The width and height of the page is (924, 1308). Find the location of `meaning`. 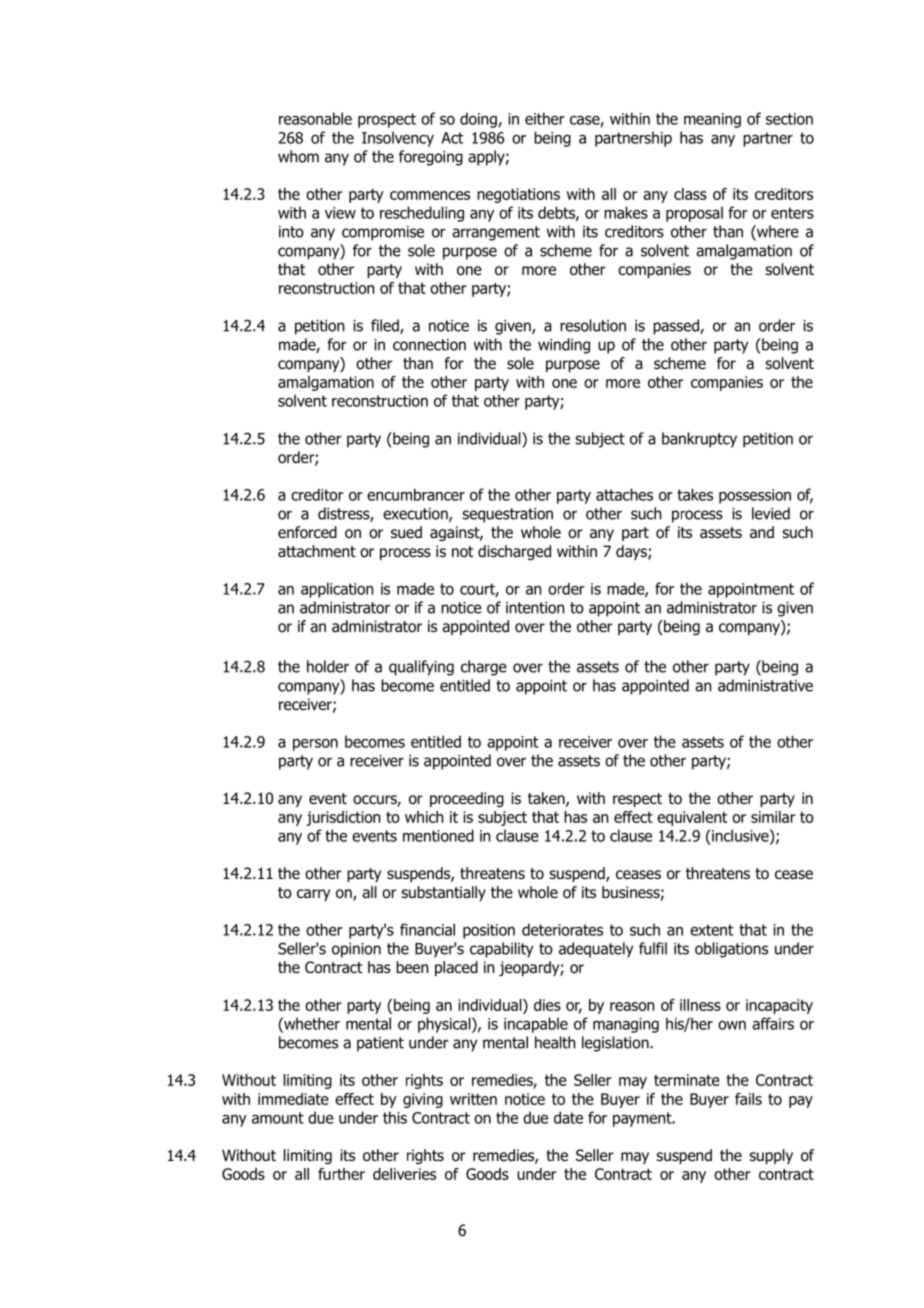

meaning is located at coordinates (712, 120).
